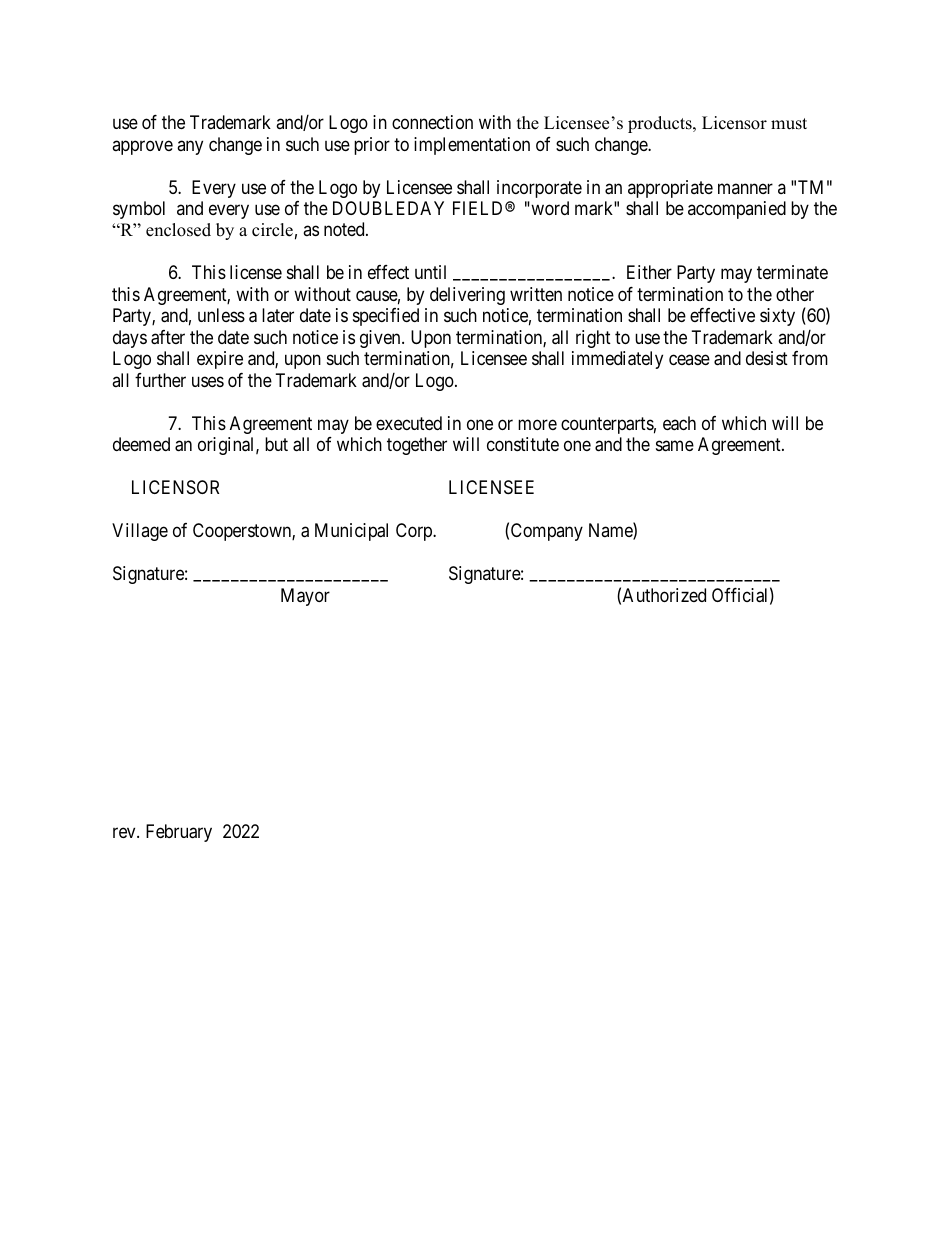 The image size is (952, 1233). Describe the element at coordinates (305, 597) in the page. I see `Mayor` at that location.
